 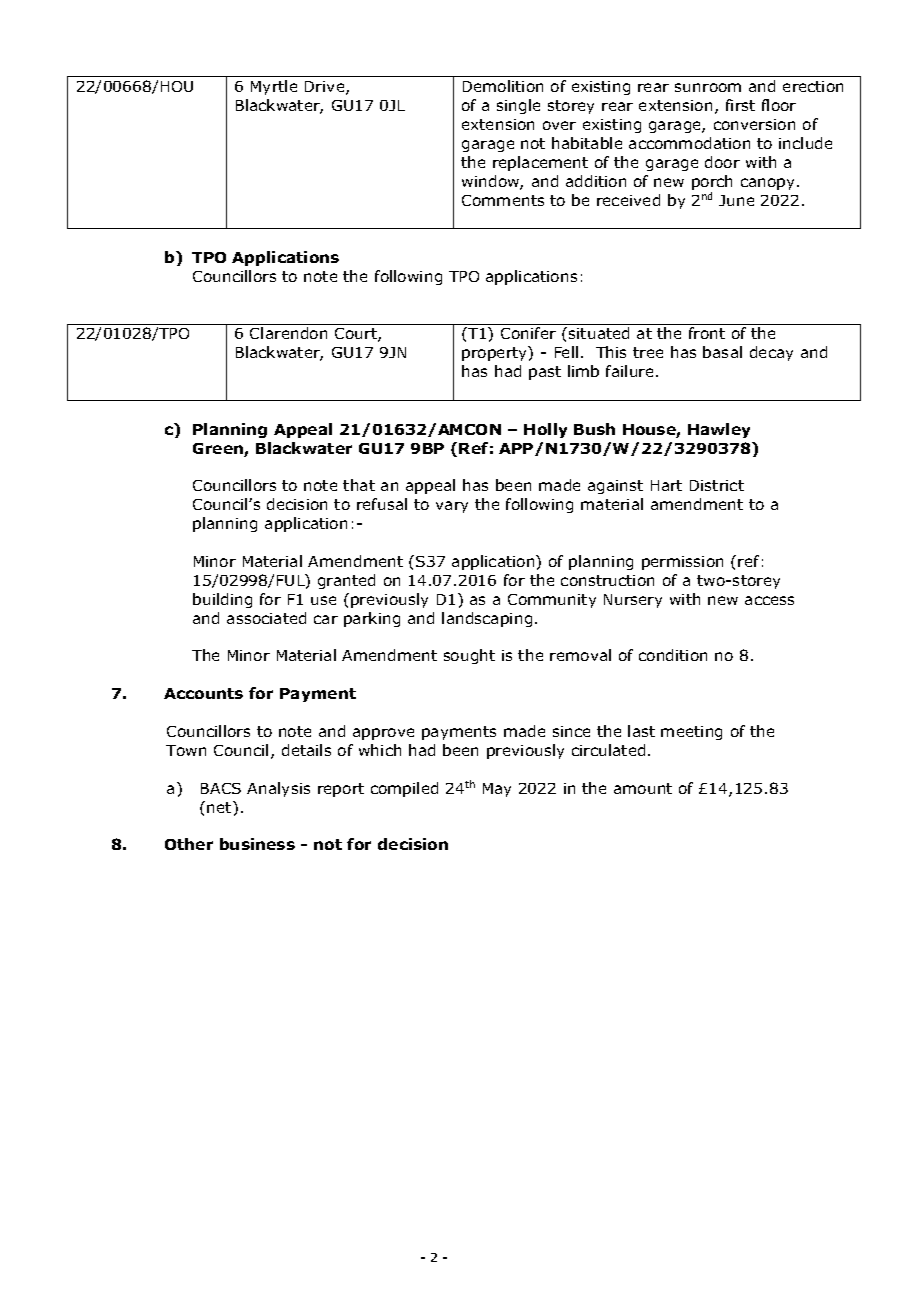 I want to click on business, so click(x=257, y=844).
